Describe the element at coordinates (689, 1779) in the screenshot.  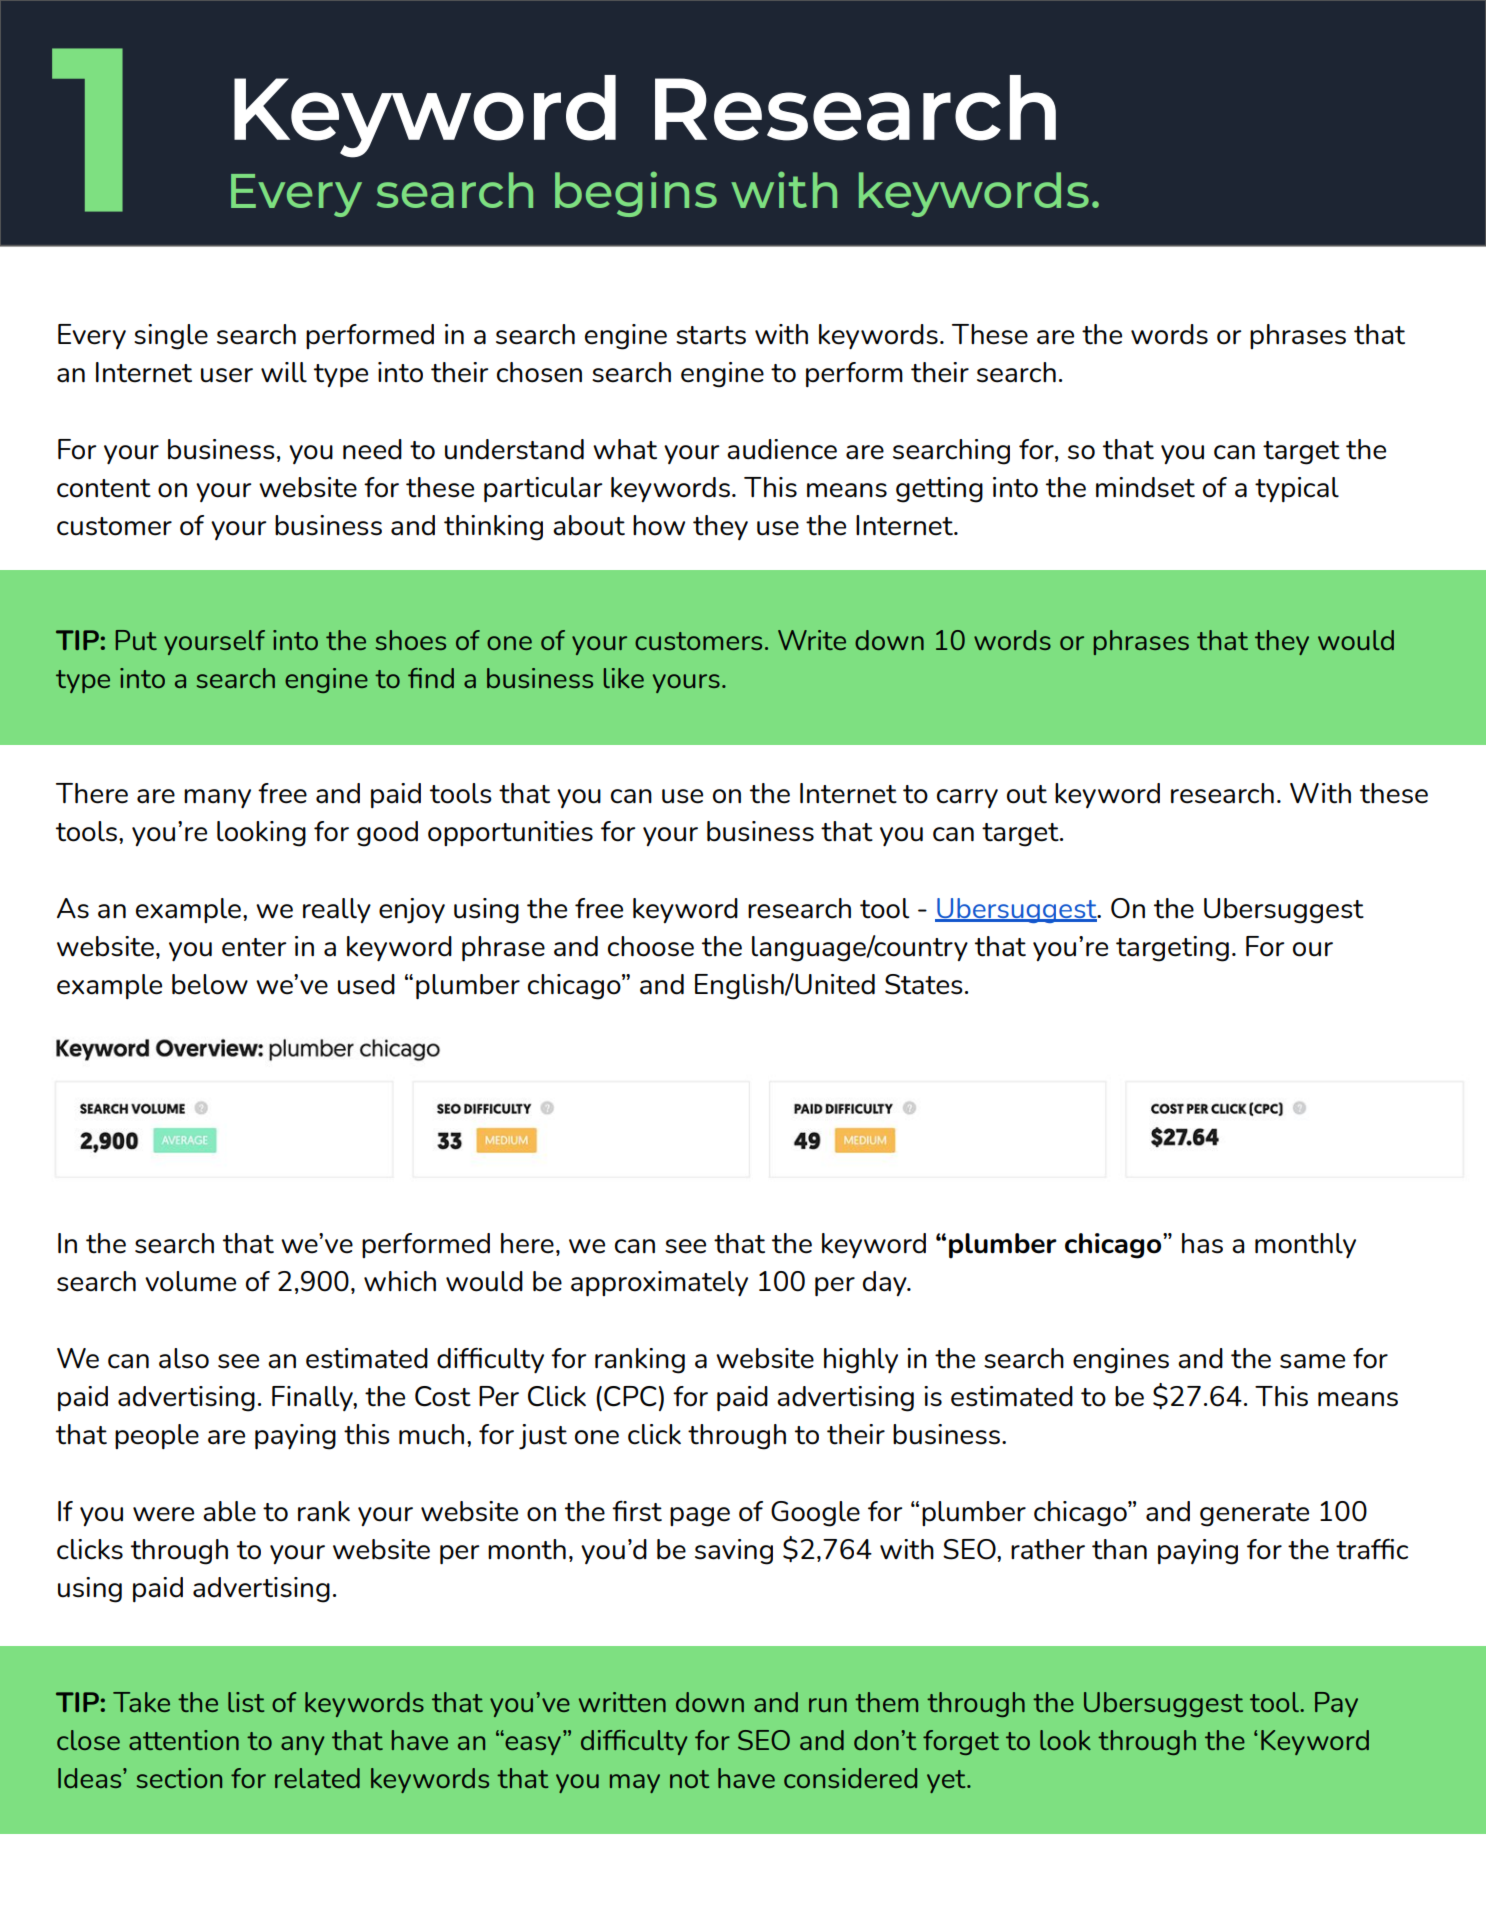
I see `not` at that location.
